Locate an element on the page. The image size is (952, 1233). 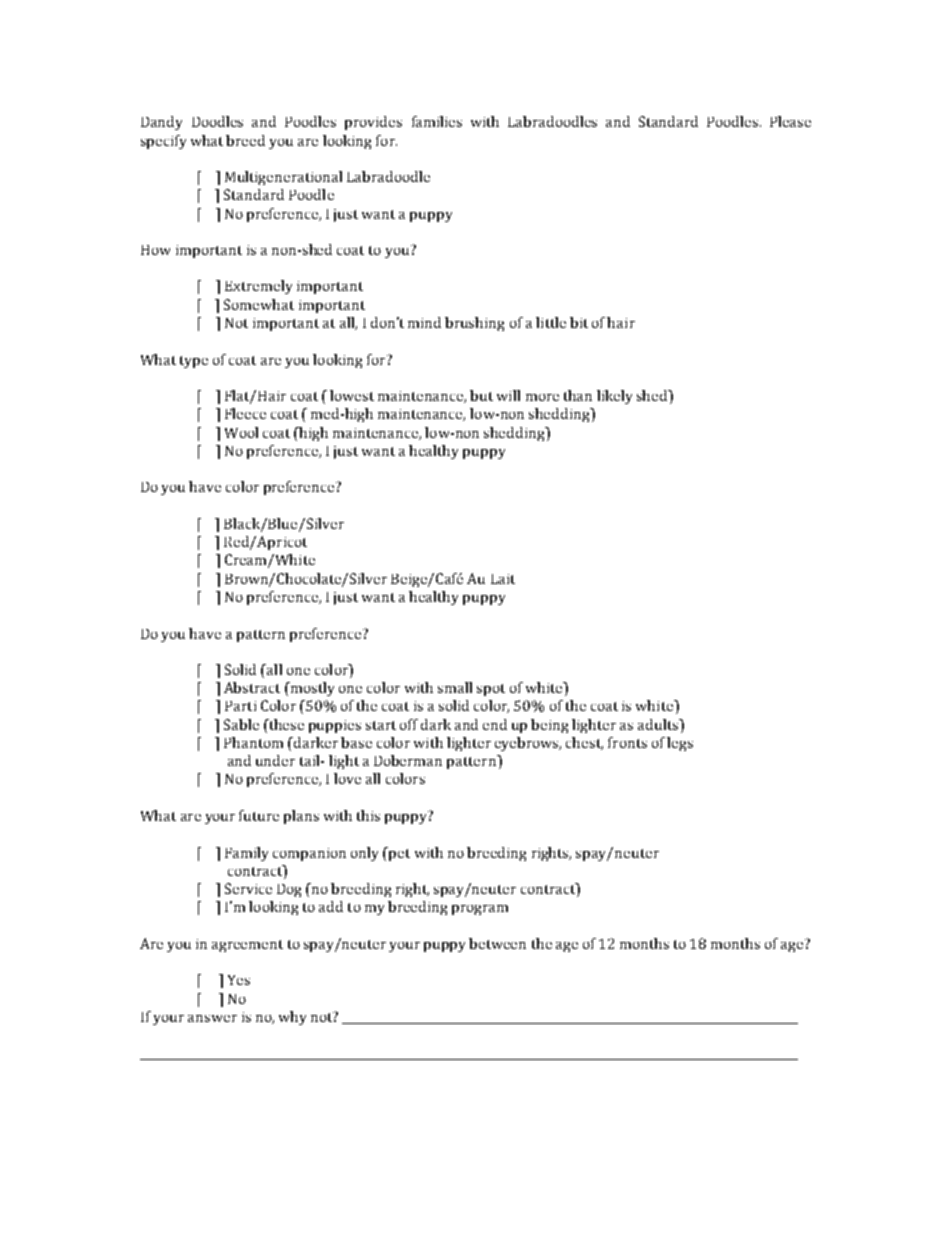
between is located at coordinates (497, 943).
